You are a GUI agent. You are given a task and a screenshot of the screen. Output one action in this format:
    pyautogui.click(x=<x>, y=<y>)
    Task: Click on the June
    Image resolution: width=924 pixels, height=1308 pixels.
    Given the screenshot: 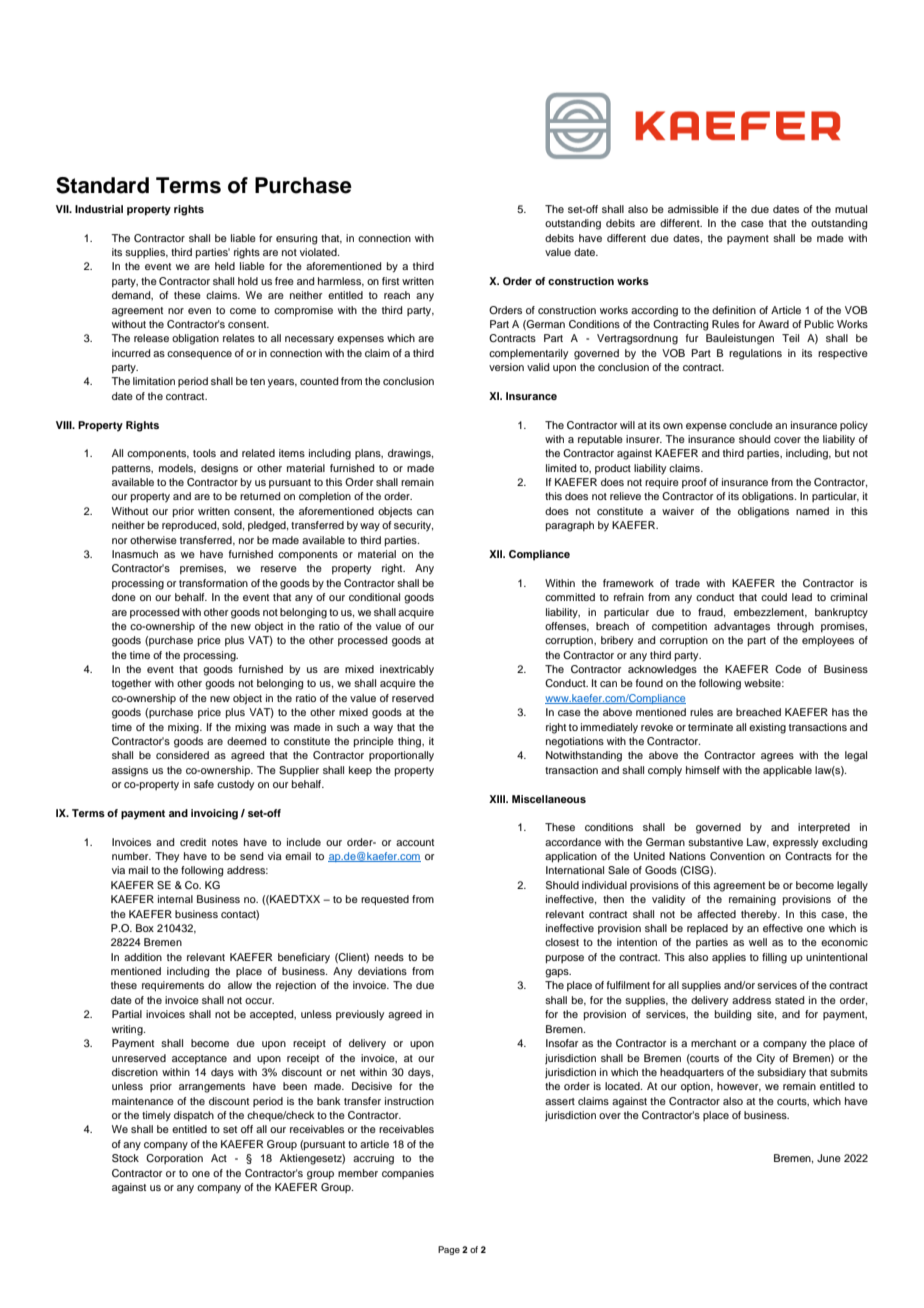 What is the action you would take?
    pyautogui.click(x=829, y=1158)
